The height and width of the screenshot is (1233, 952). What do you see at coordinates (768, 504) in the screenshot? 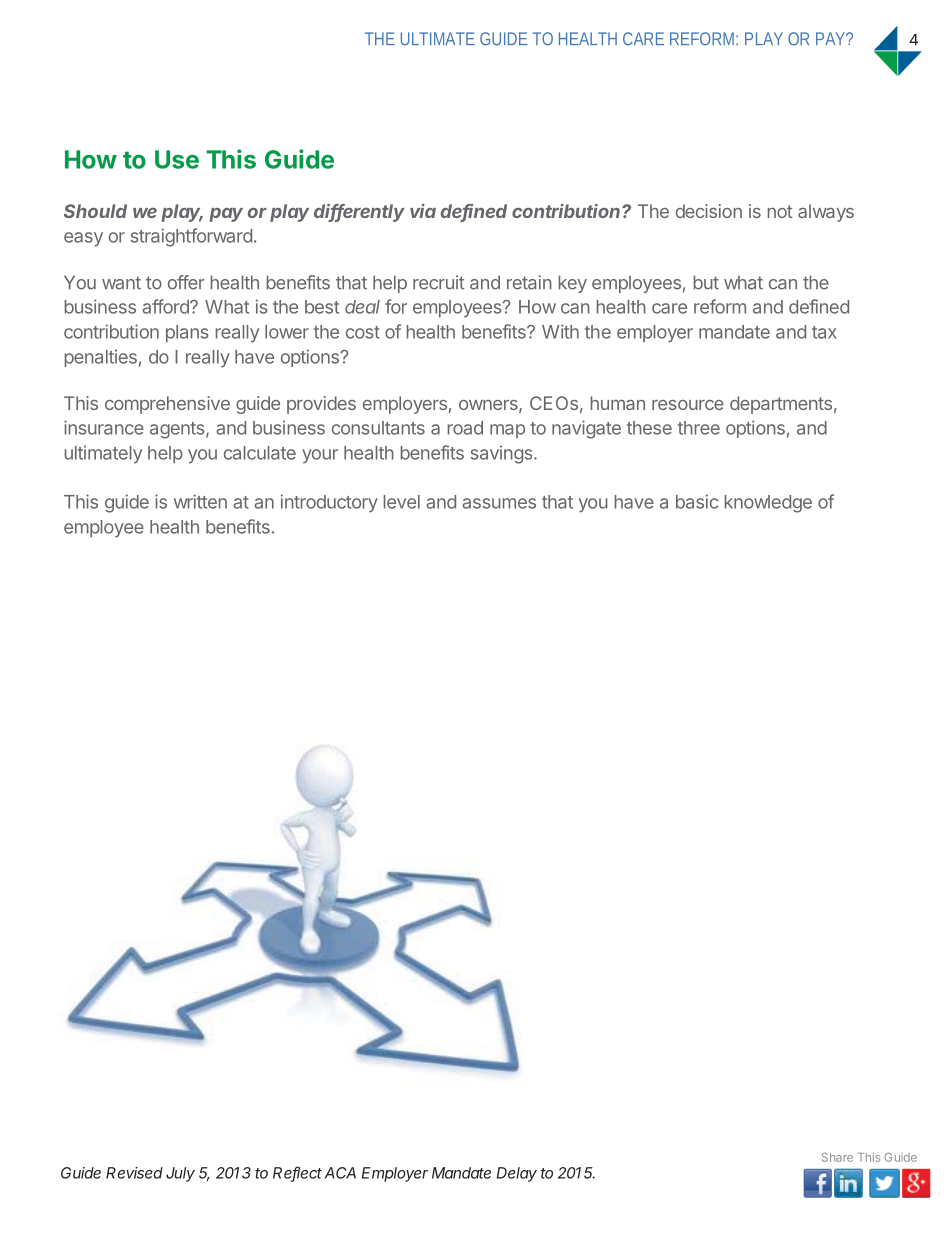
I see `knowledge` at bounding box center [768, 504].
